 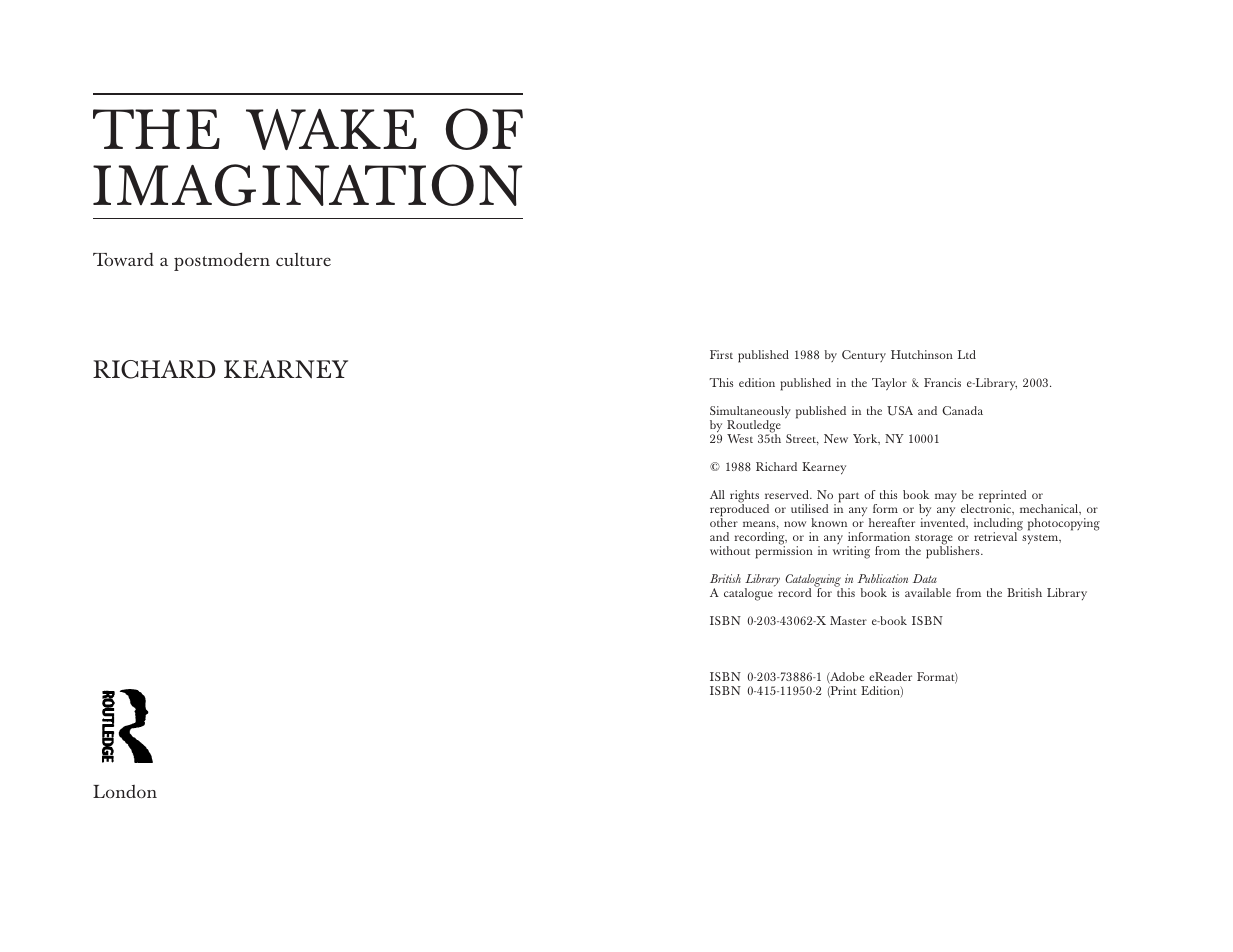 I want to click on WAKE, so click(x=331, y=129).
